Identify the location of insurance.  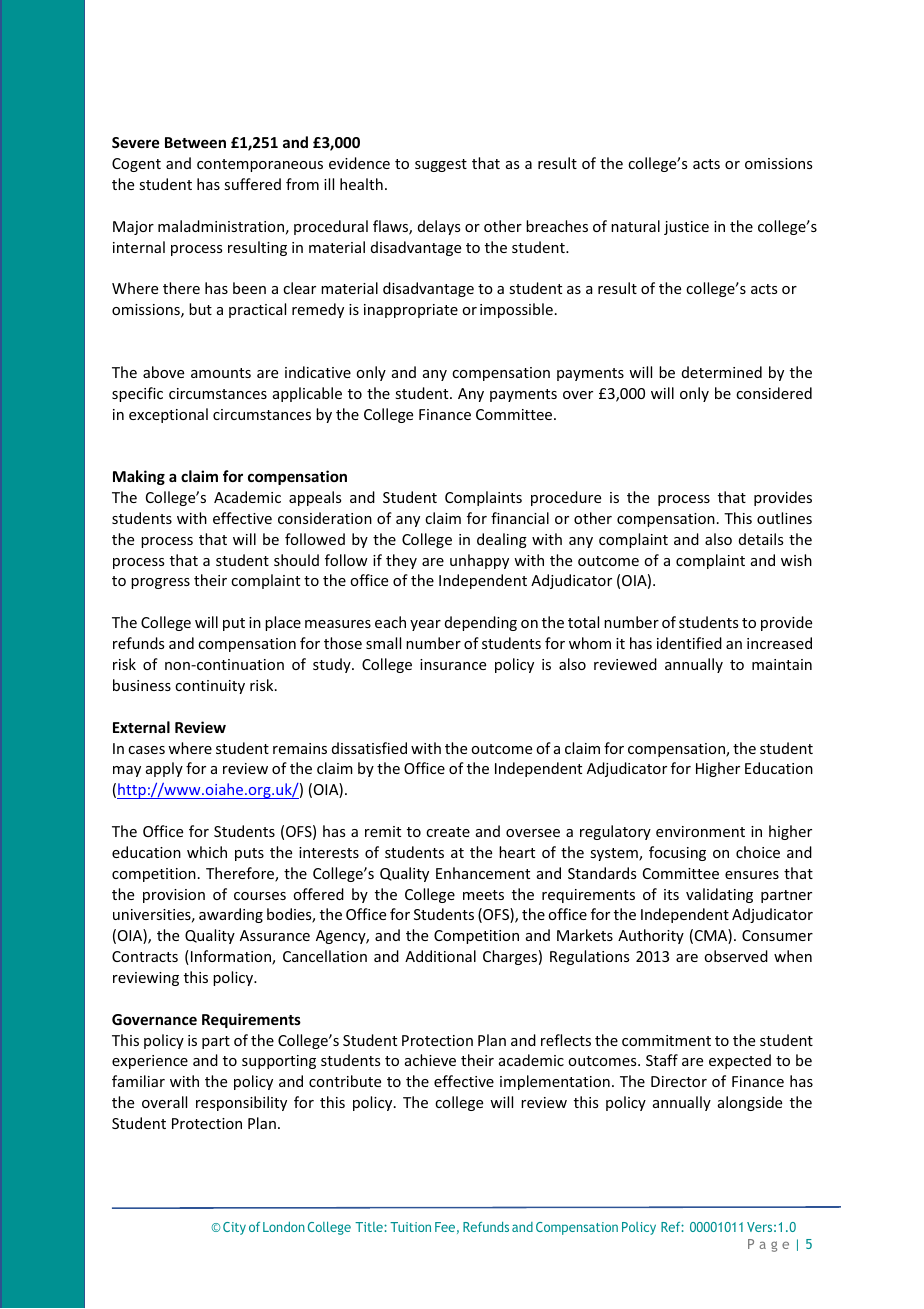
(453, 664).
